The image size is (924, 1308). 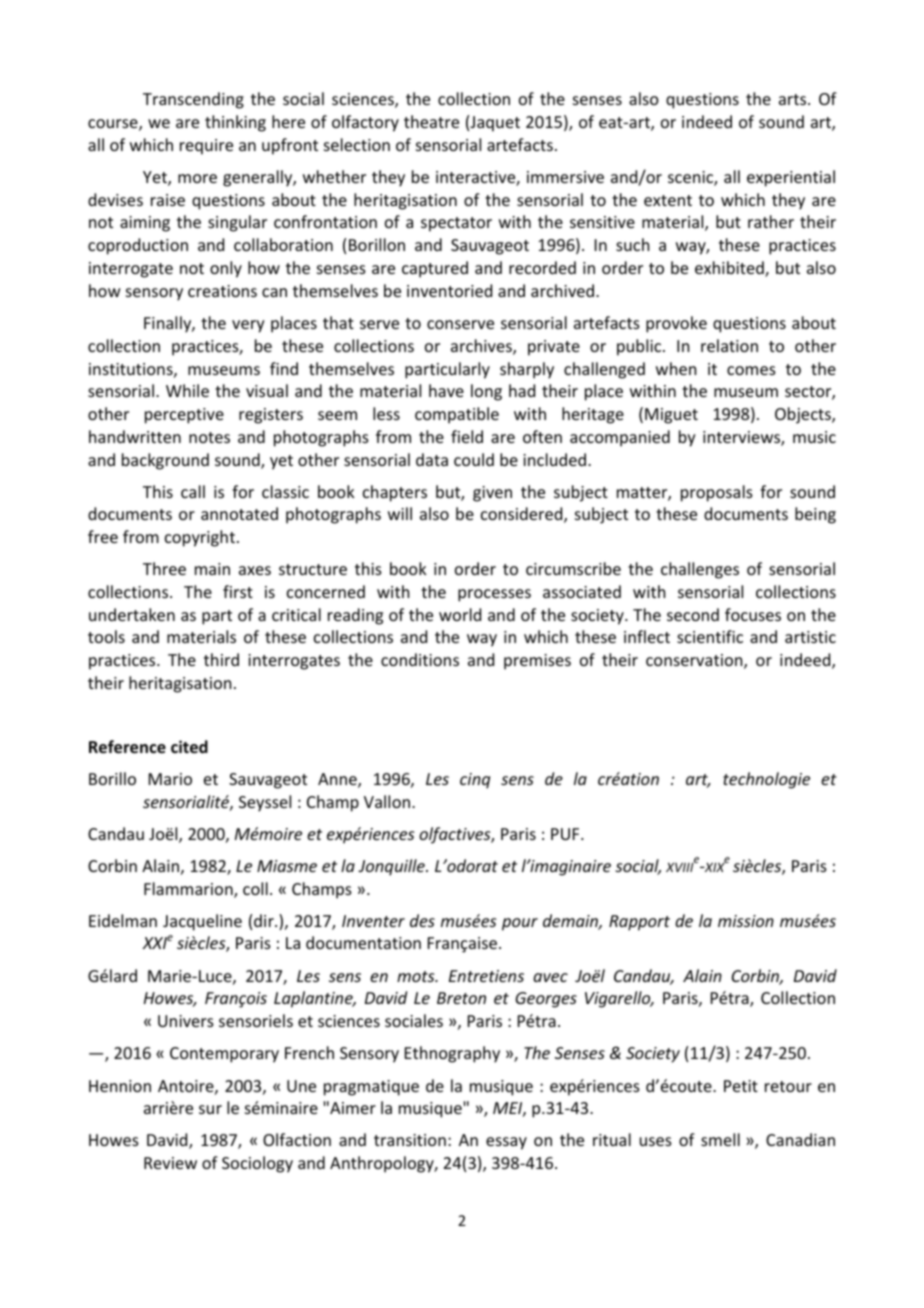 I want to click on sur, so click(x=210, y=1109).
